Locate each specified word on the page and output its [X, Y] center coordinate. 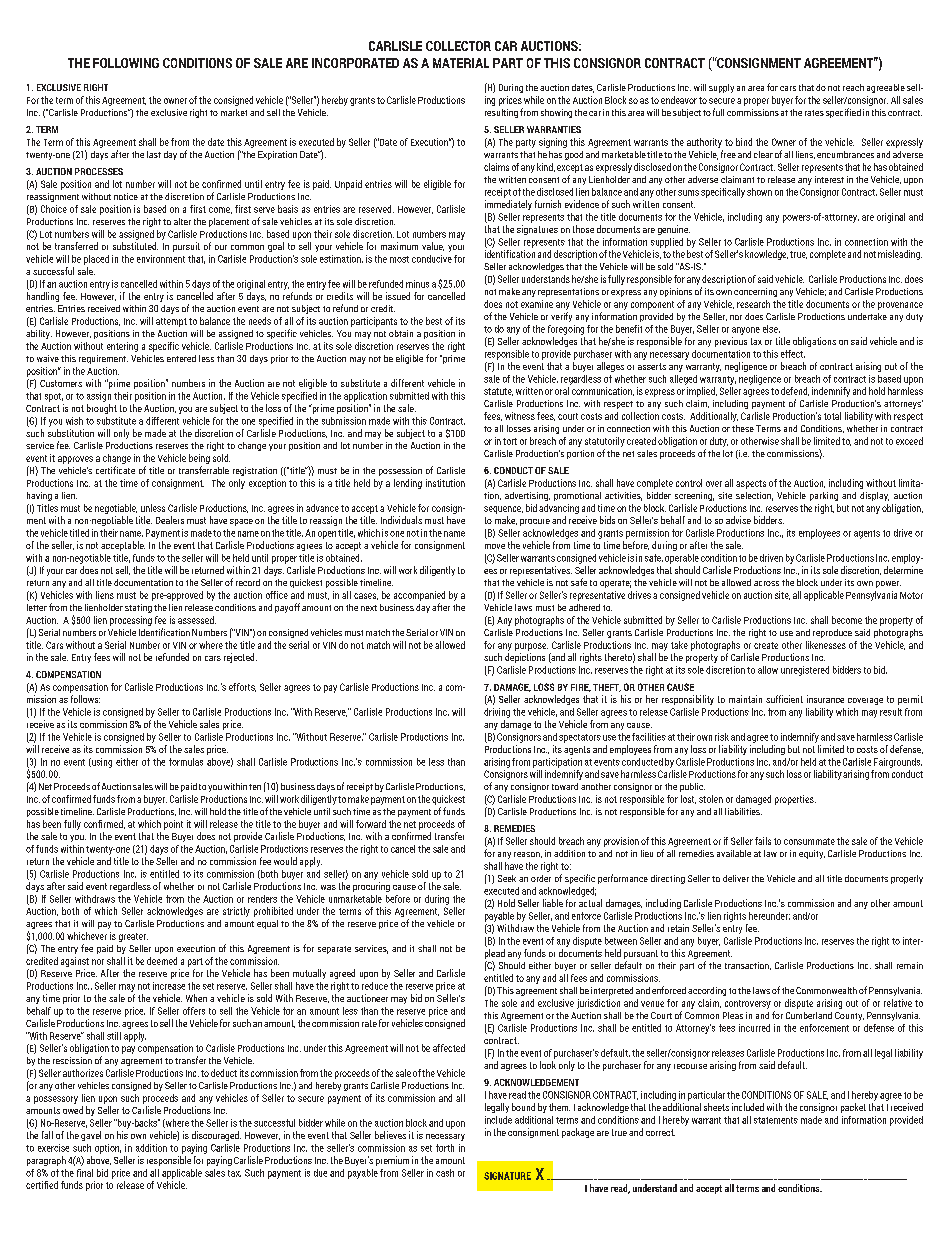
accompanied [419, 596]
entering [122, 347]
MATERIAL [461, 63]
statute [498, 392]
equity [812, 854]
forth [445, 1148]
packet [853, 1108]
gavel [91, 1136]
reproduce [832, 633]
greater [133, 937]
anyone [746, 331]
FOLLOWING [126, 63]
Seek [507, 878]
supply [721, 88]
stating [138, 608]
